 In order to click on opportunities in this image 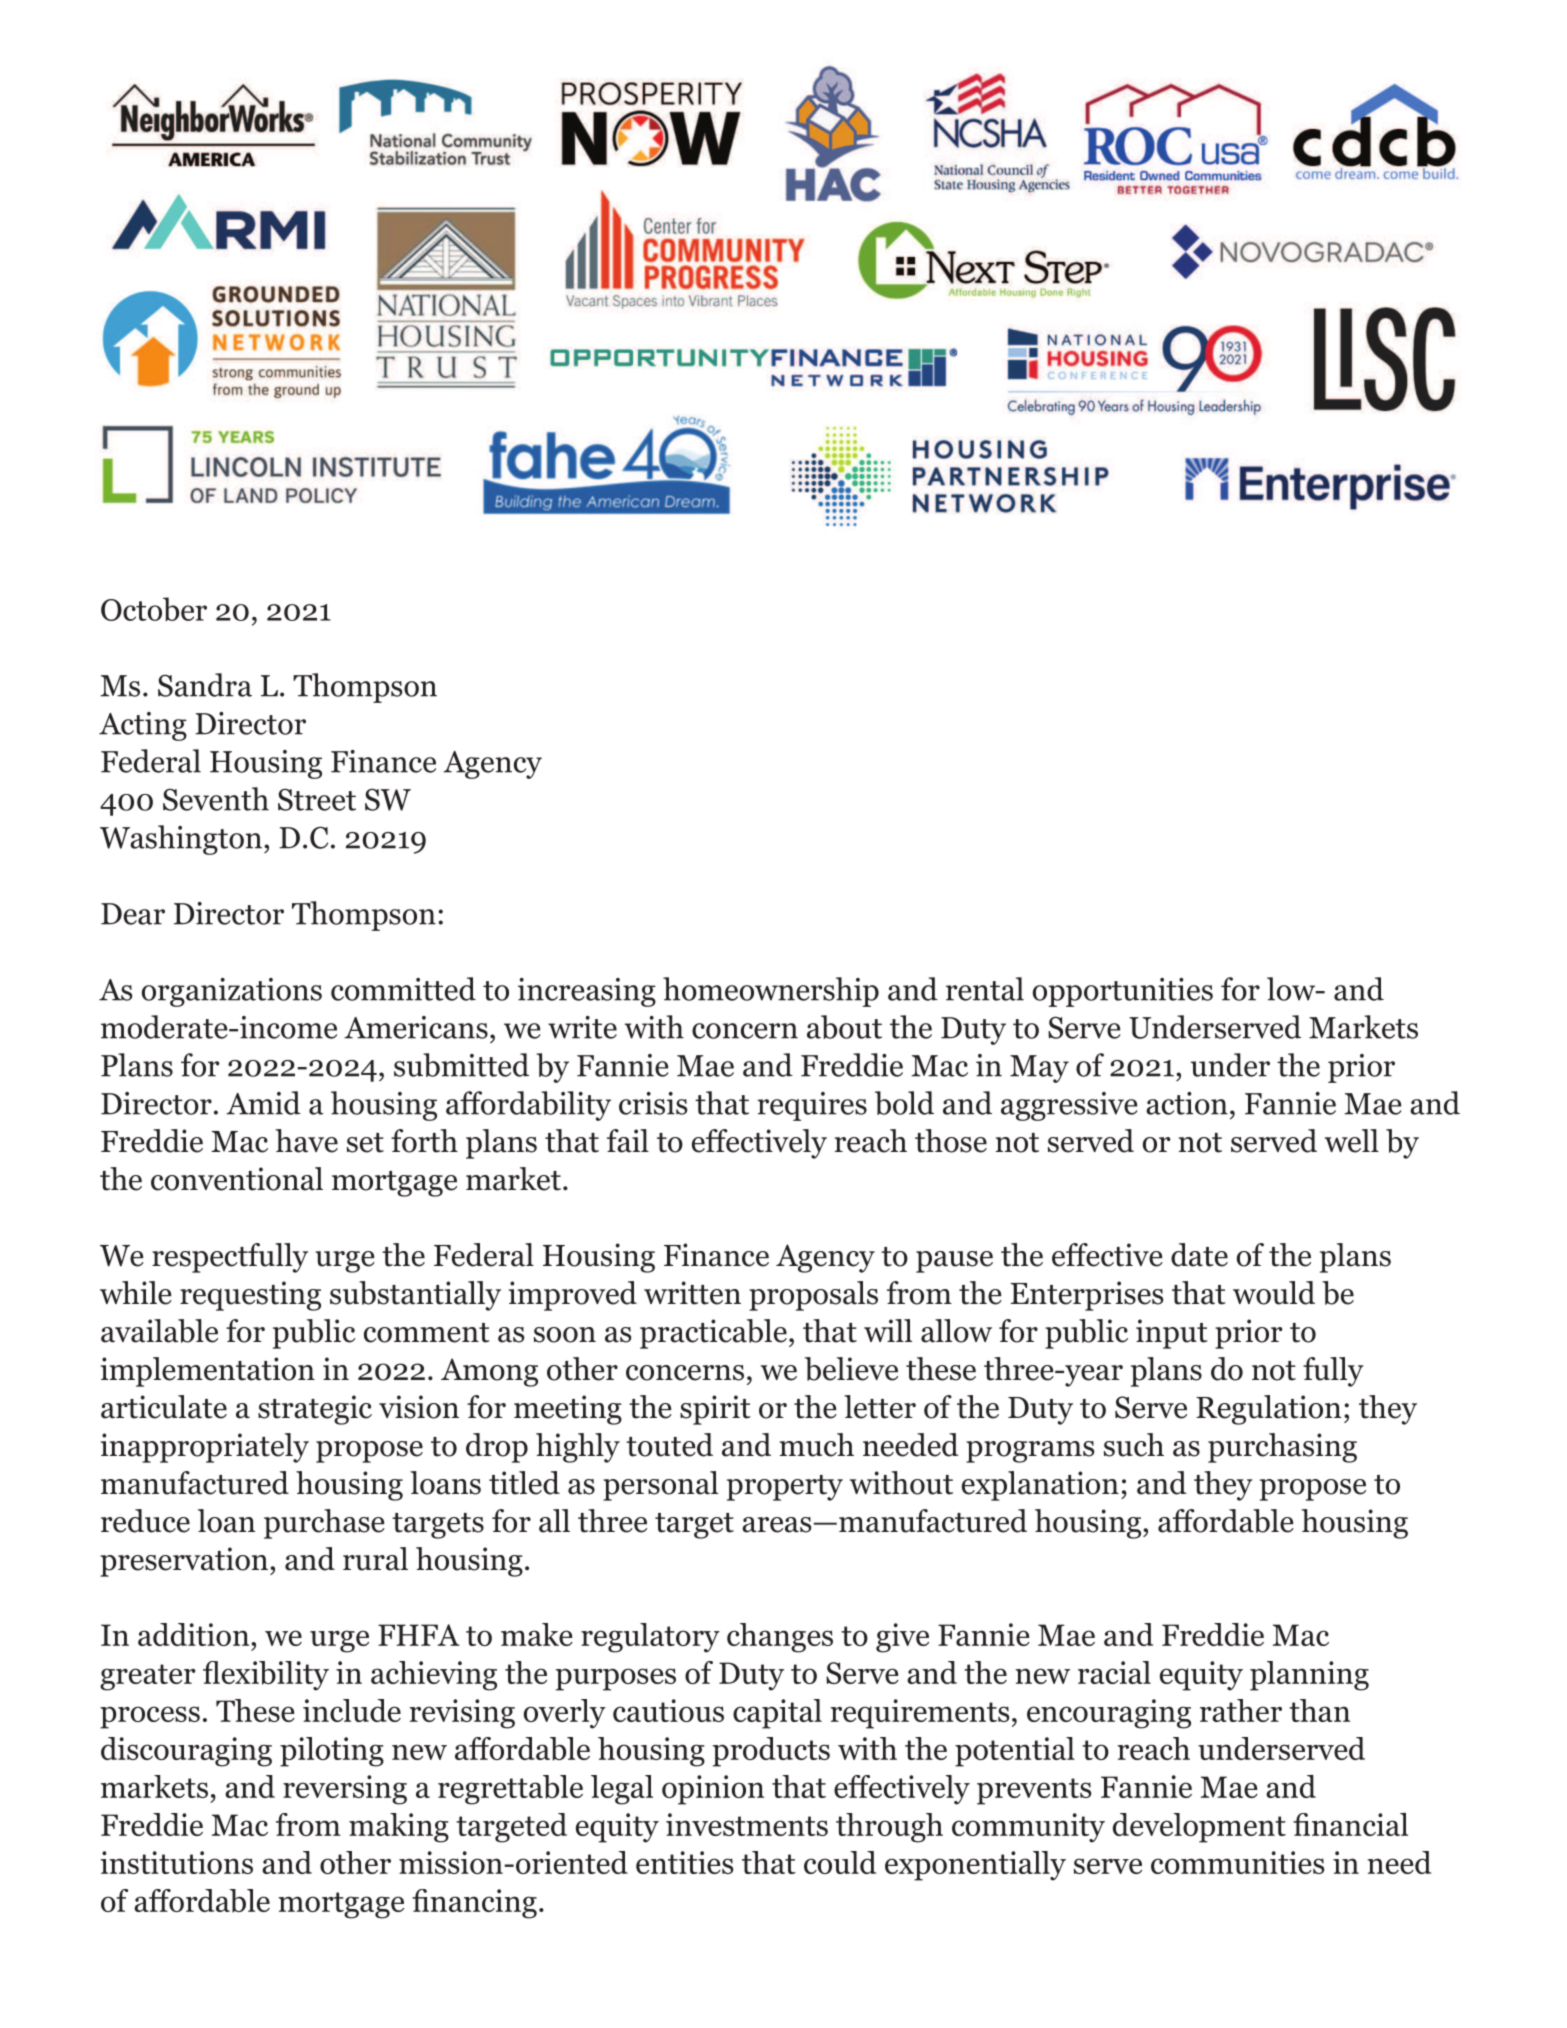, I will do `click(1123, 992)`.
